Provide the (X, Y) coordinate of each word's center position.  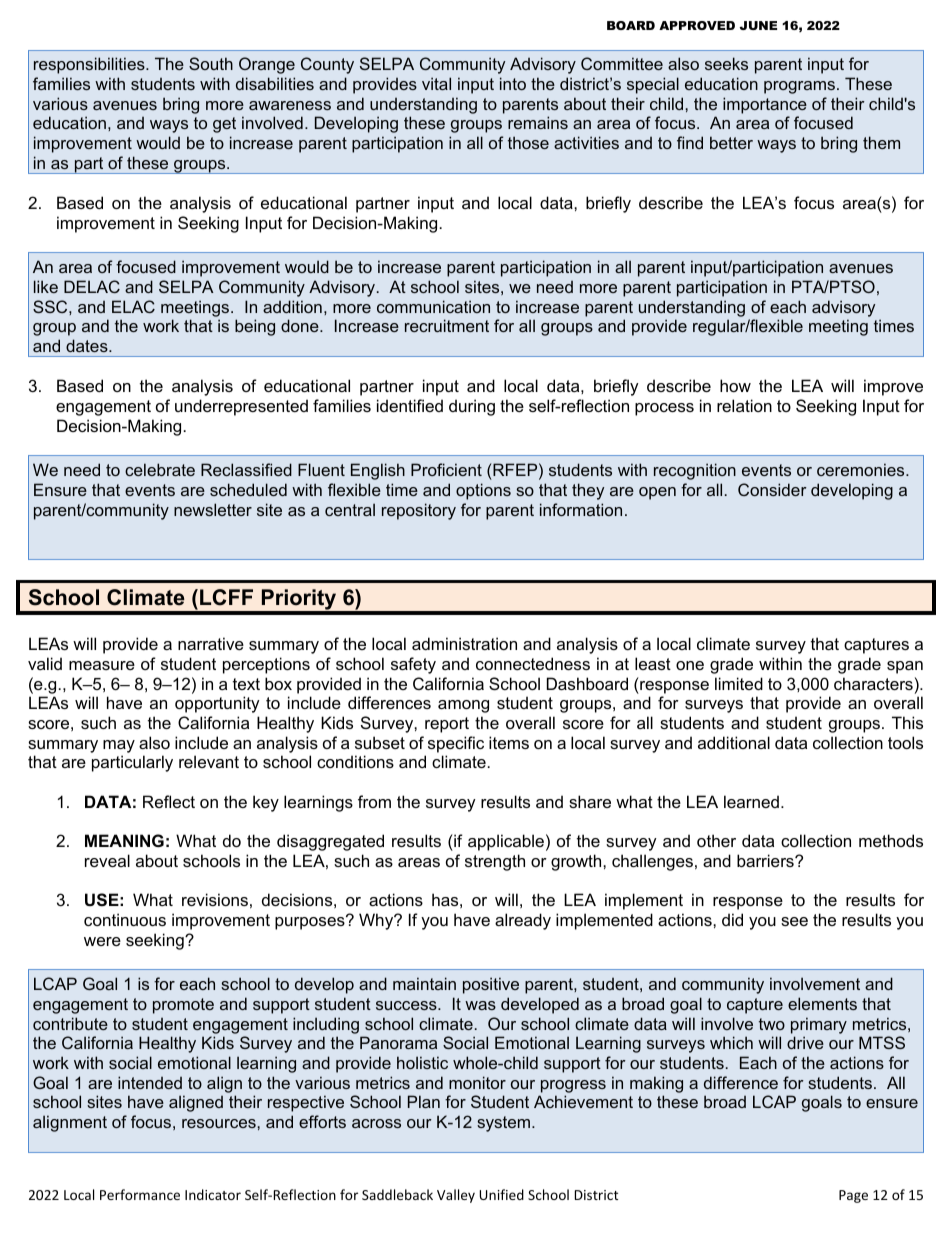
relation (744, 405)
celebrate (160, 469)
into (513, 83)
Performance (140, 1194)
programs (799, 87)
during (472, 407)
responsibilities (90, 65)
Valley (456, 1196)
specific (456, 744)
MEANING (124, 840)
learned (751, 801)
